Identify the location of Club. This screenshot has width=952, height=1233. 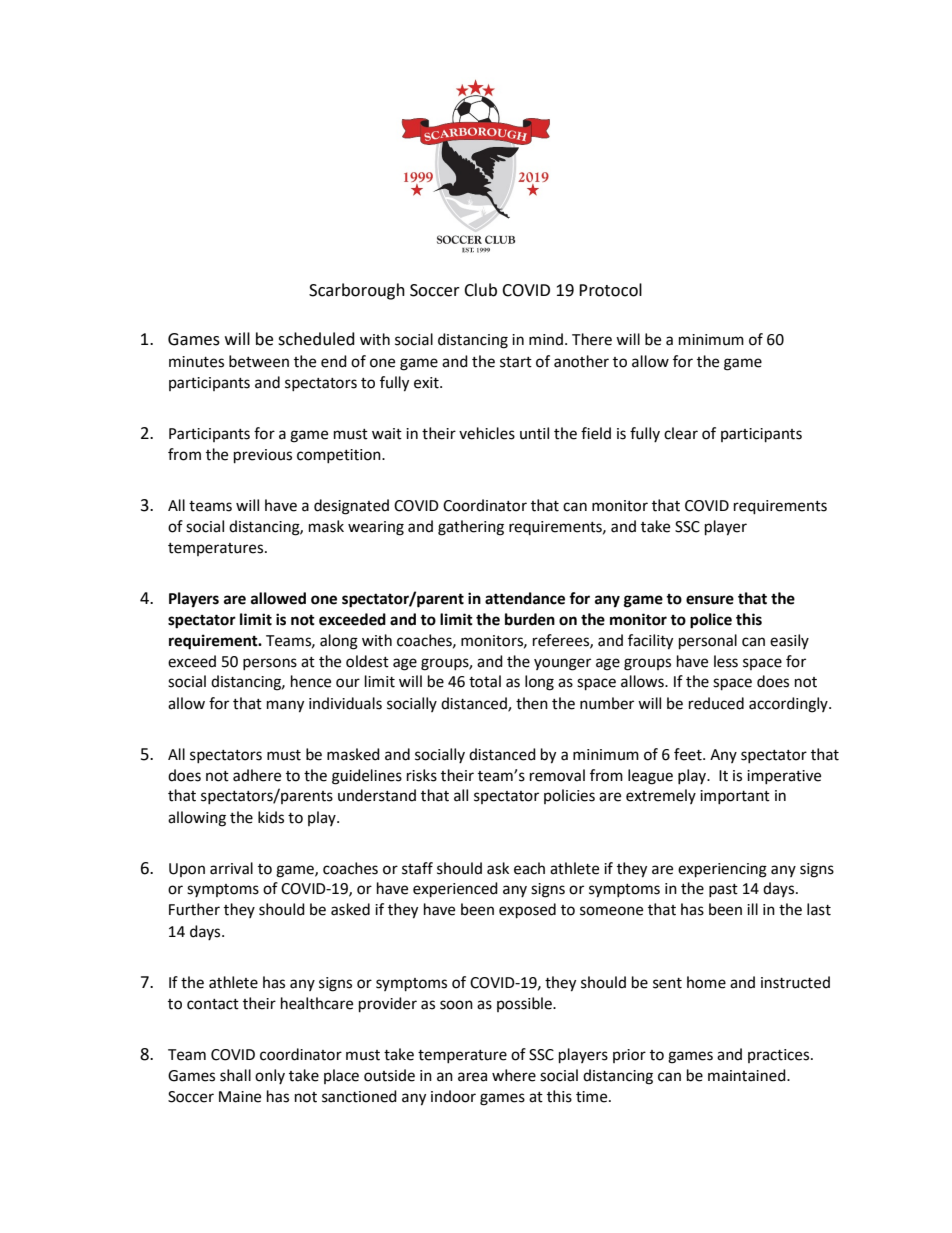
(480, 290).
